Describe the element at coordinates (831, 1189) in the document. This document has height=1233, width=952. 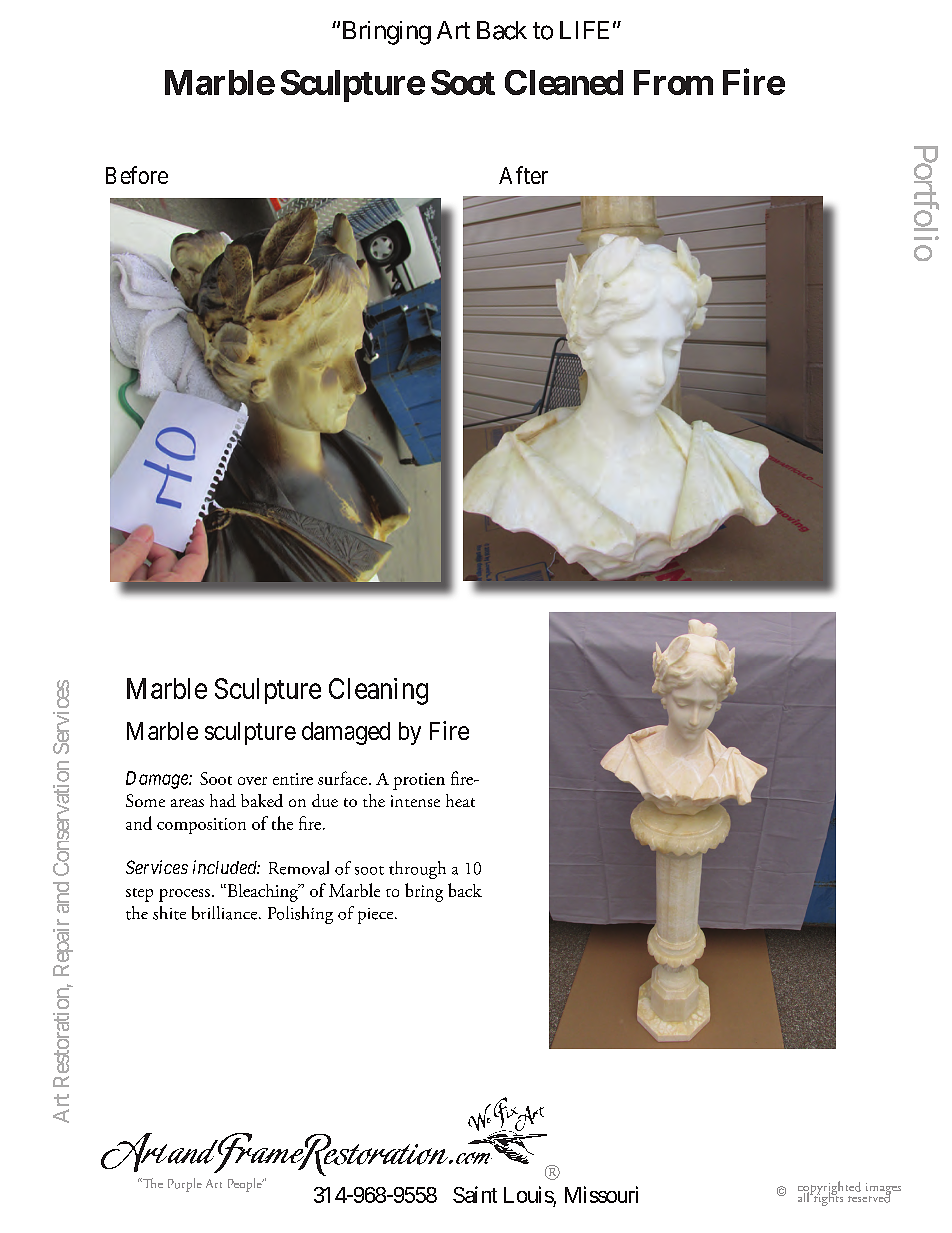
I see `copyrighted` at that location.
